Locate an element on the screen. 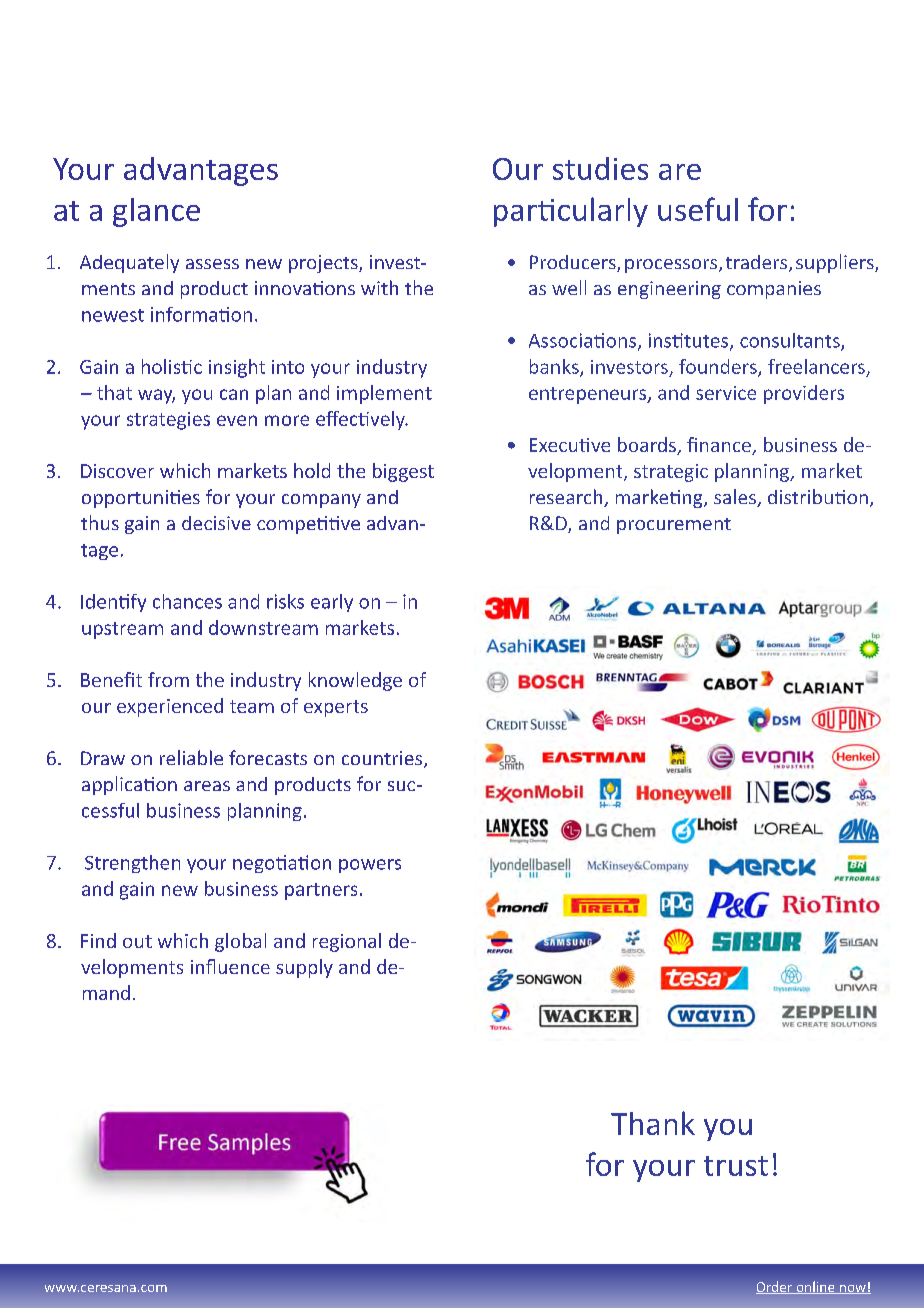 This screenshot has width=924, height=1308. useful is located at coordinates (698, 209).
